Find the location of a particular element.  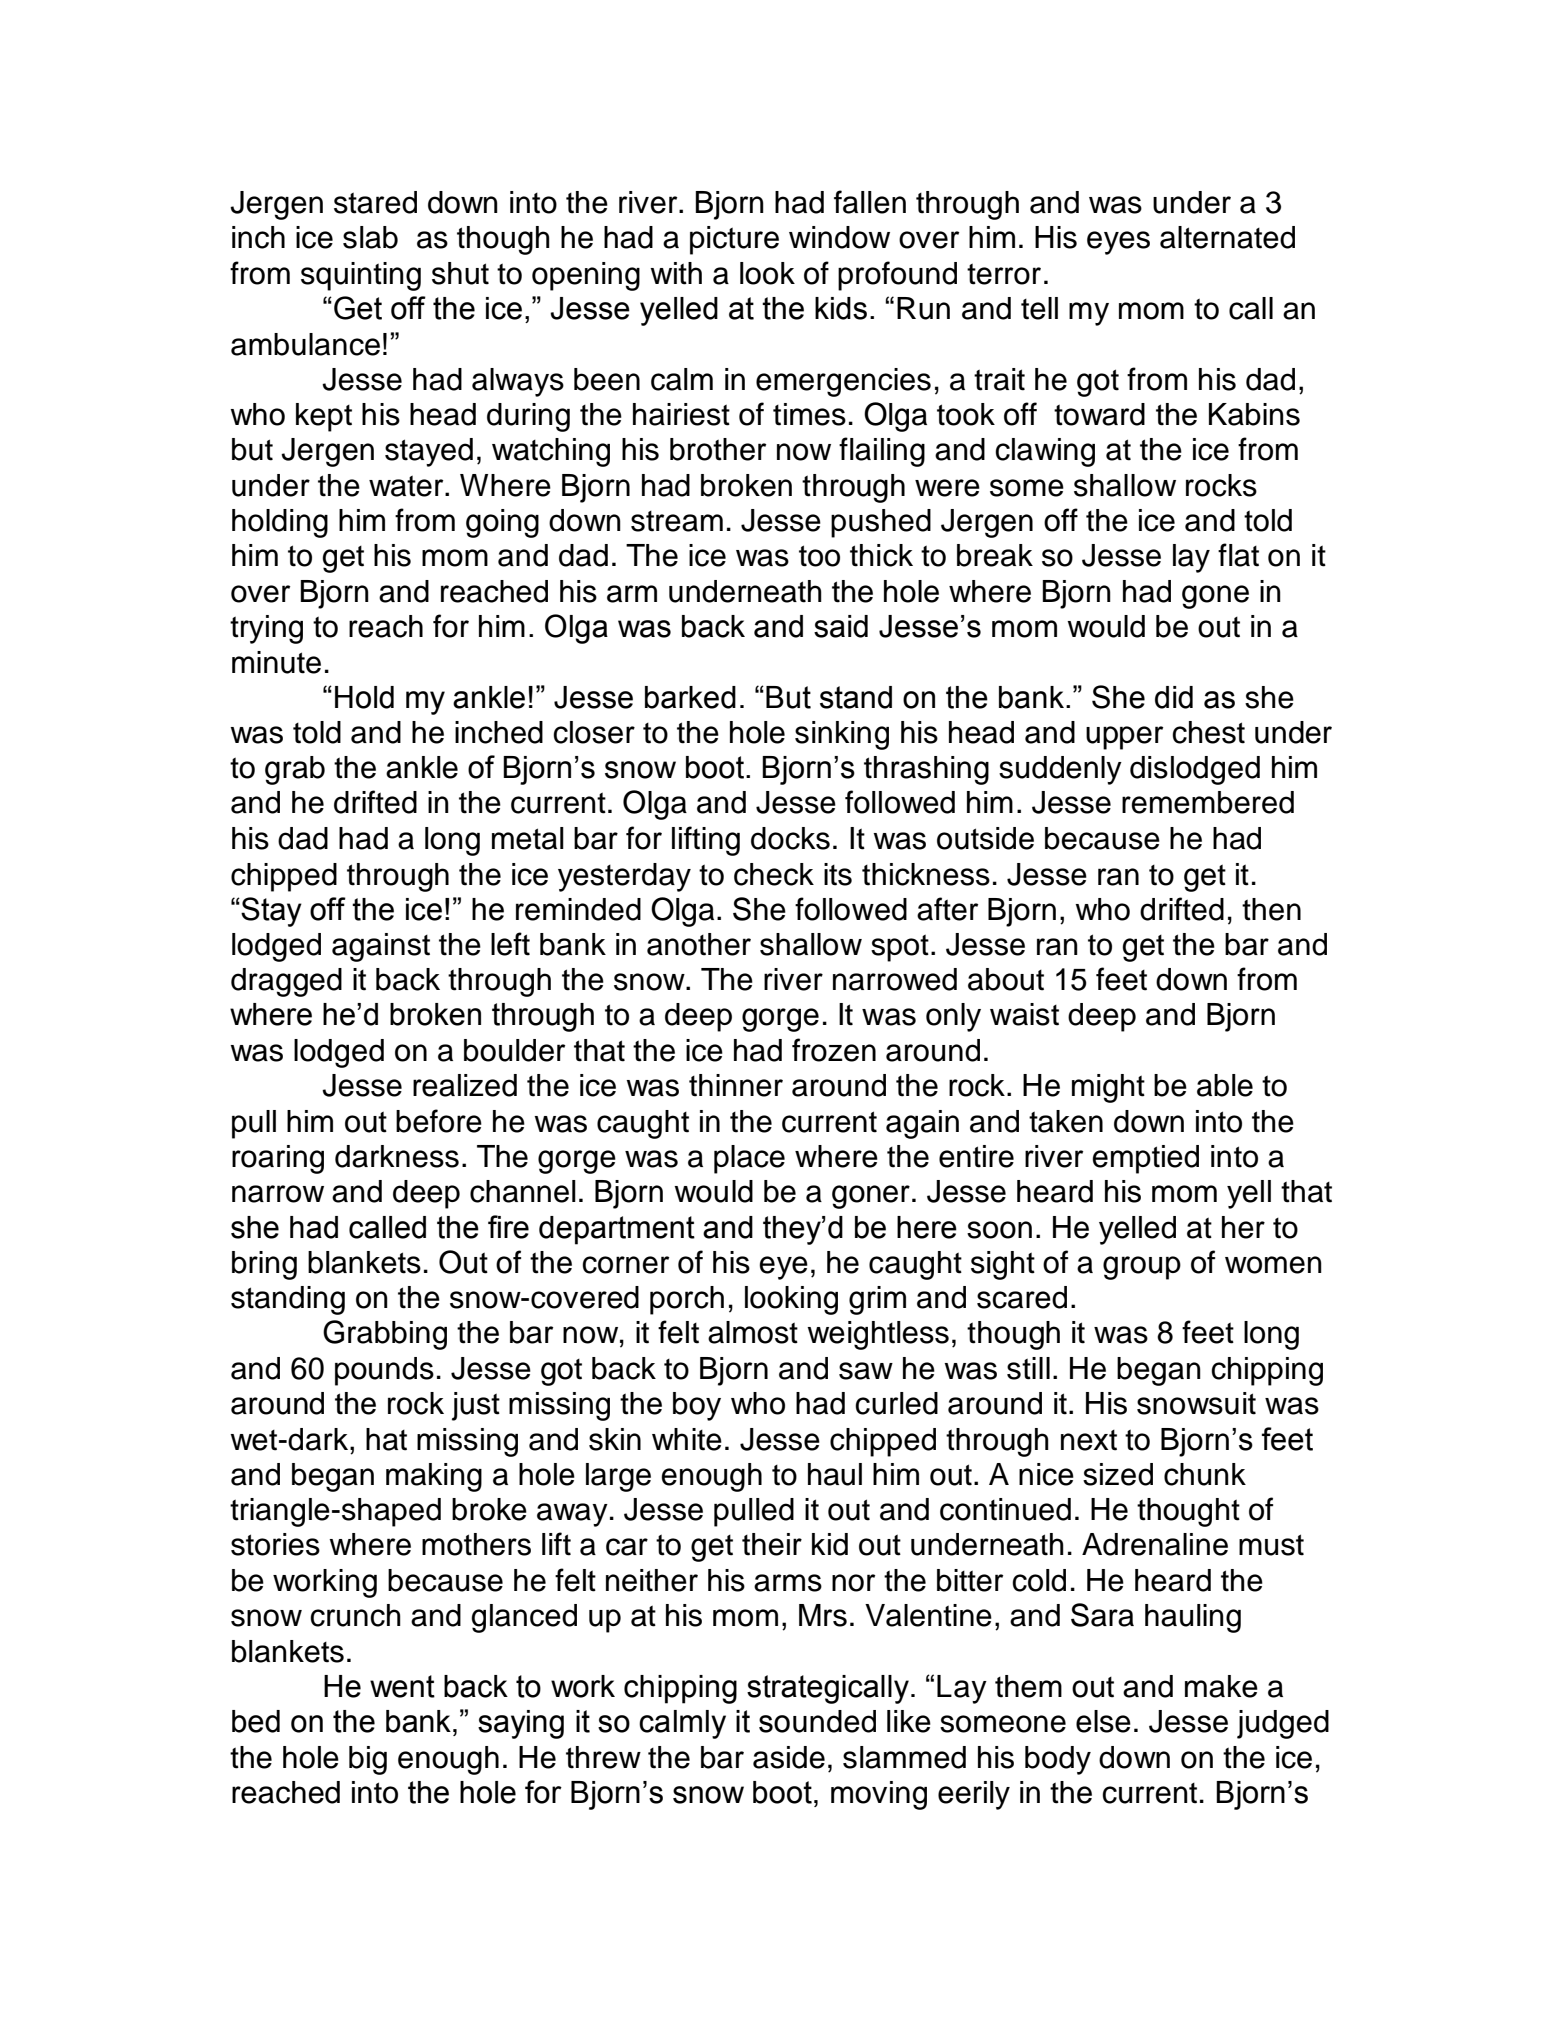

flat is located at coordinates (1238, 555).
